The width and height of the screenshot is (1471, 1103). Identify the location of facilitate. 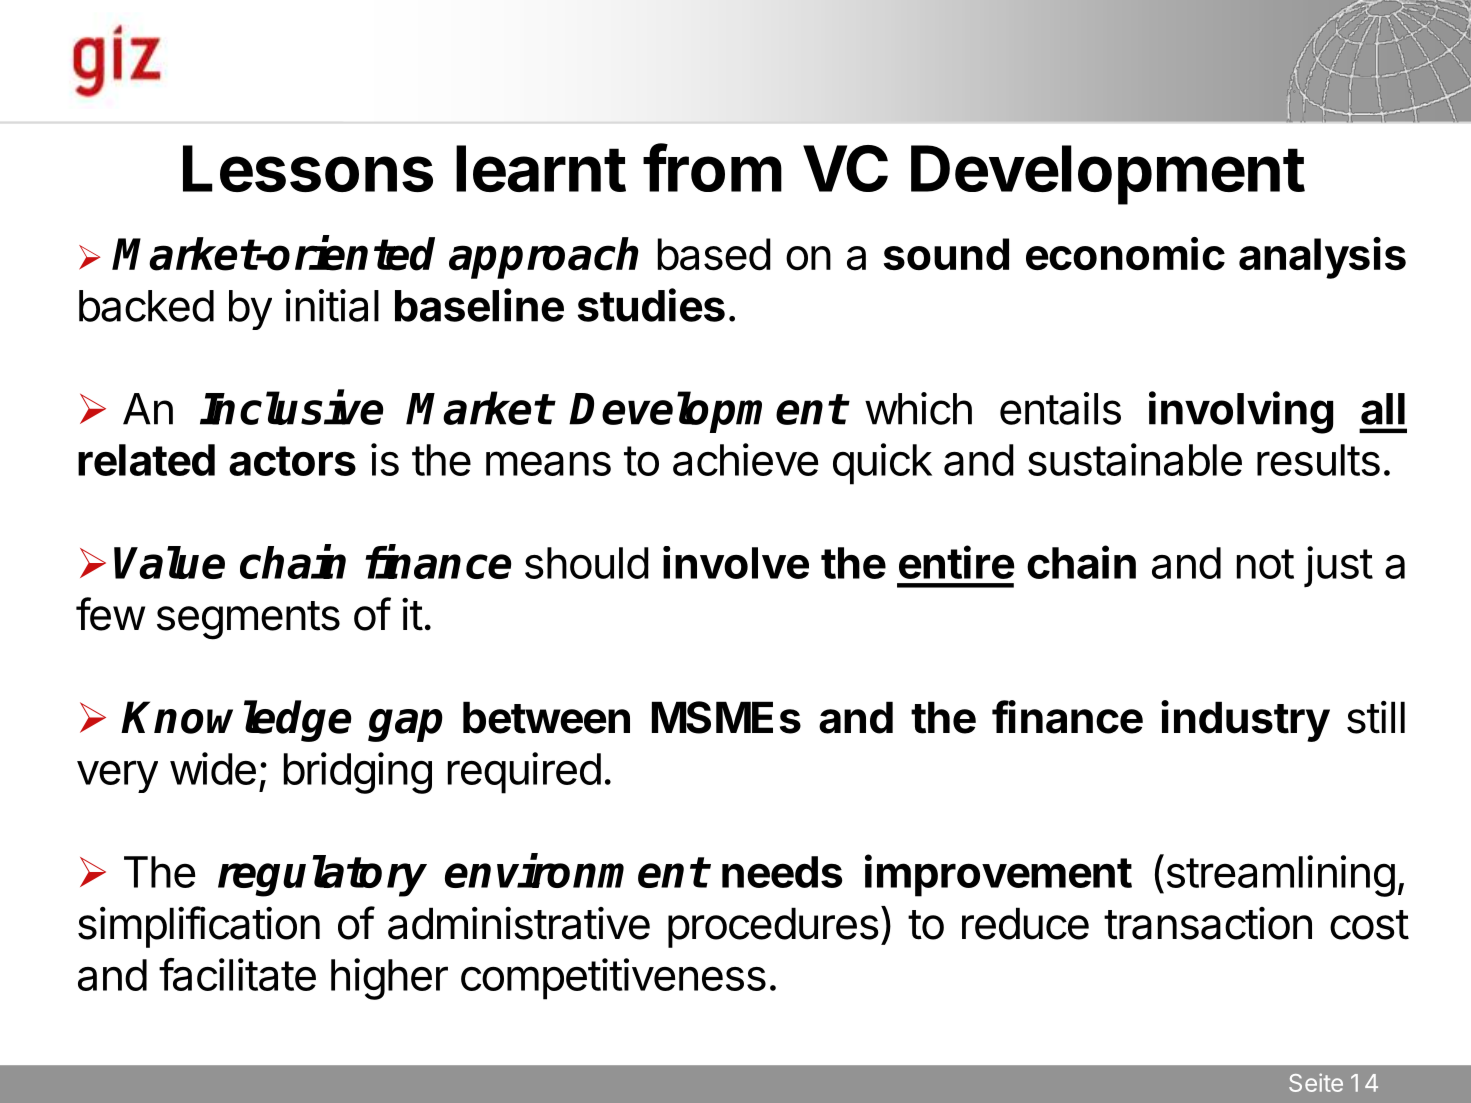
(237, 974).
